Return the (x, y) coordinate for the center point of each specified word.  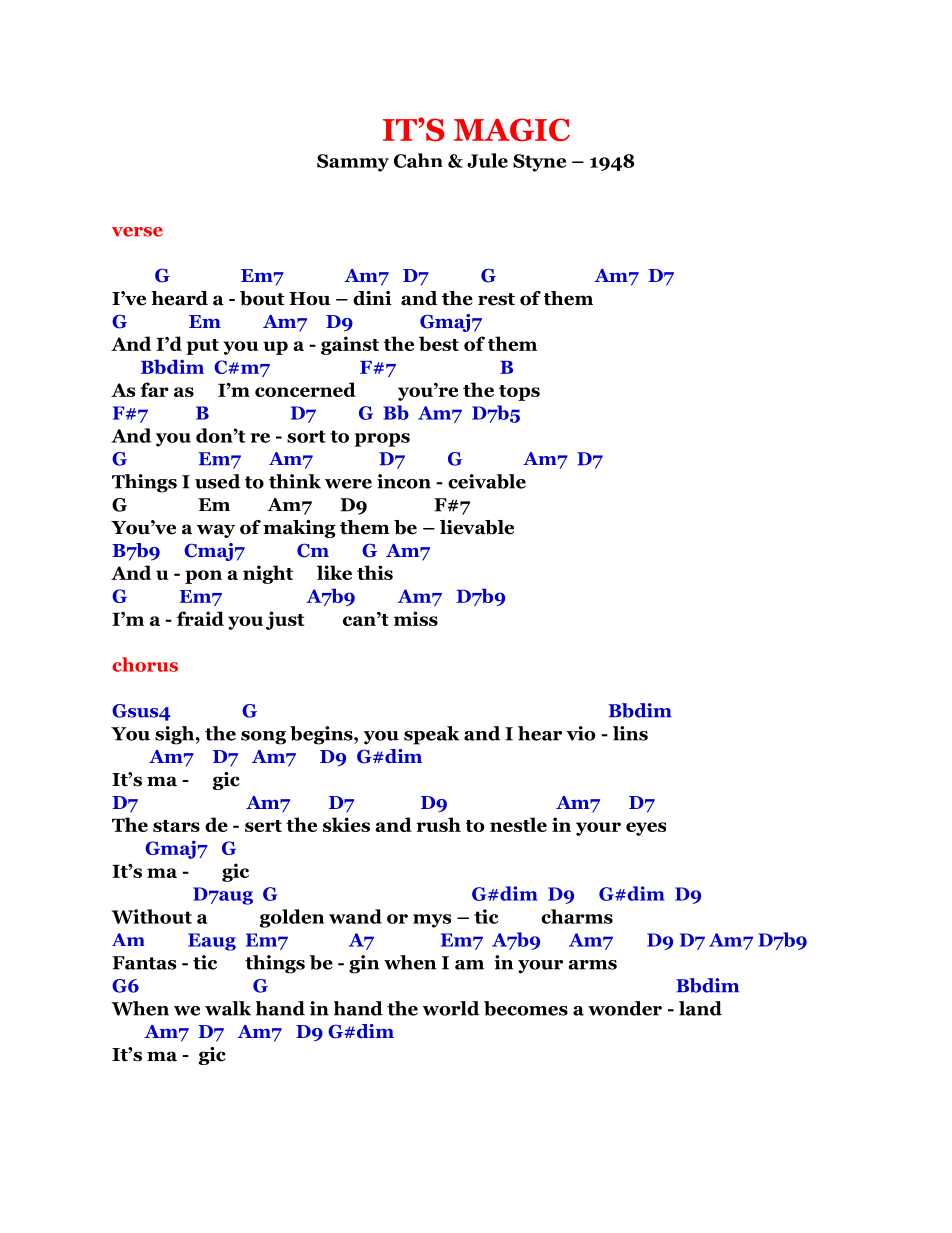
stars (176, 826)
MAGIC (512, 130)
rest (496, 299)
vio (581, 733)
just (285, 620)
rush (439, 824)
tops (519, 393)
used (218, 481)
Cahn (418, 160)
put (202, 347)
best (439, 343)
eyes (646, 829)
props (382, 440)
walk (228, 1008)
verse (137, 232)
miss (416, 618)
